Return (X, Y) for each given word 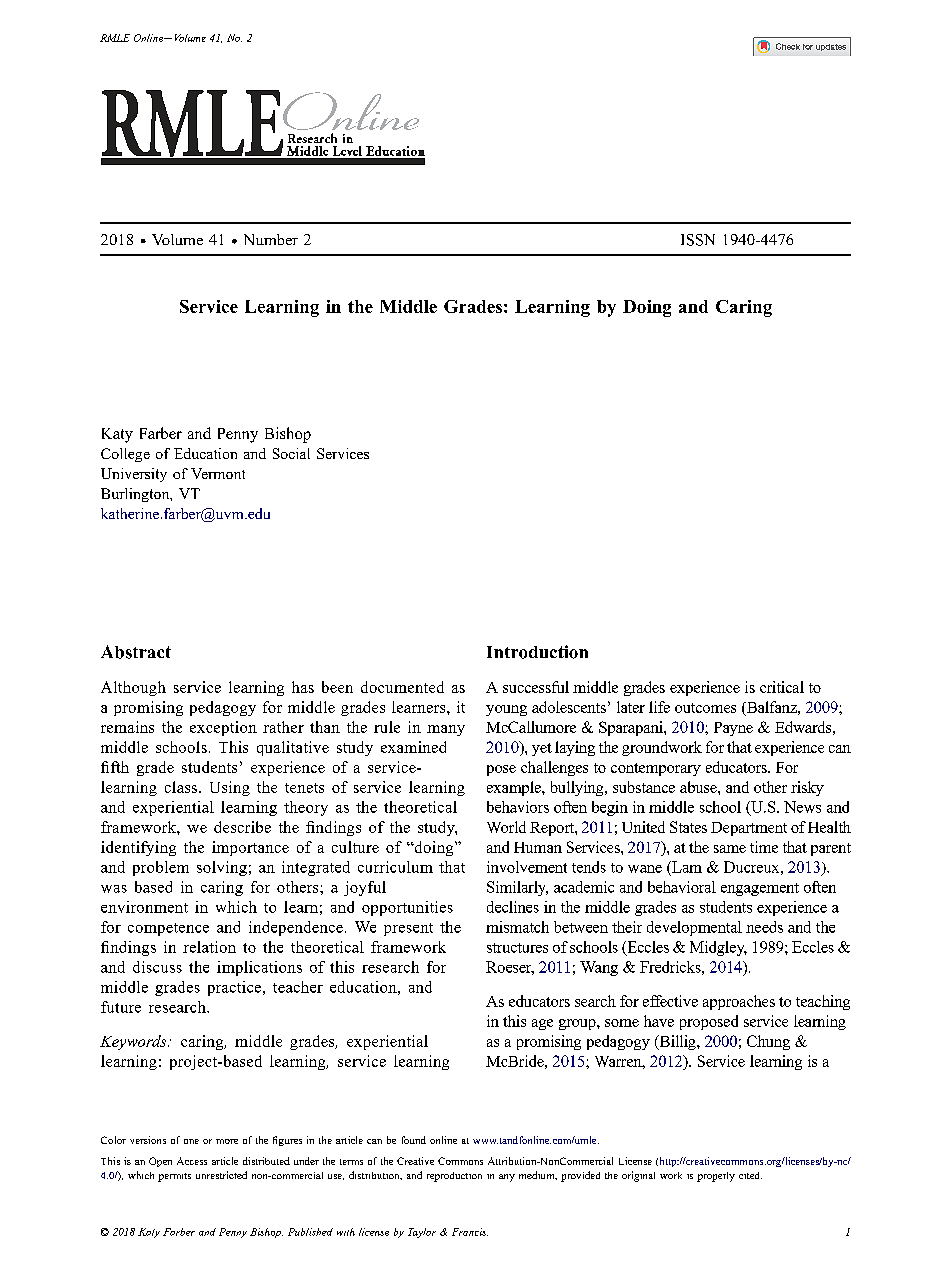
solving (222, 868)
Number (271, 239)
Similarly (517, 888)
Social (291, 453)
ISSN (698, 240)
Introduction (537, 652)
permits (174, 1177)
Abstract (136, 652)
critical (782, 687)
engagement (760, 889)
